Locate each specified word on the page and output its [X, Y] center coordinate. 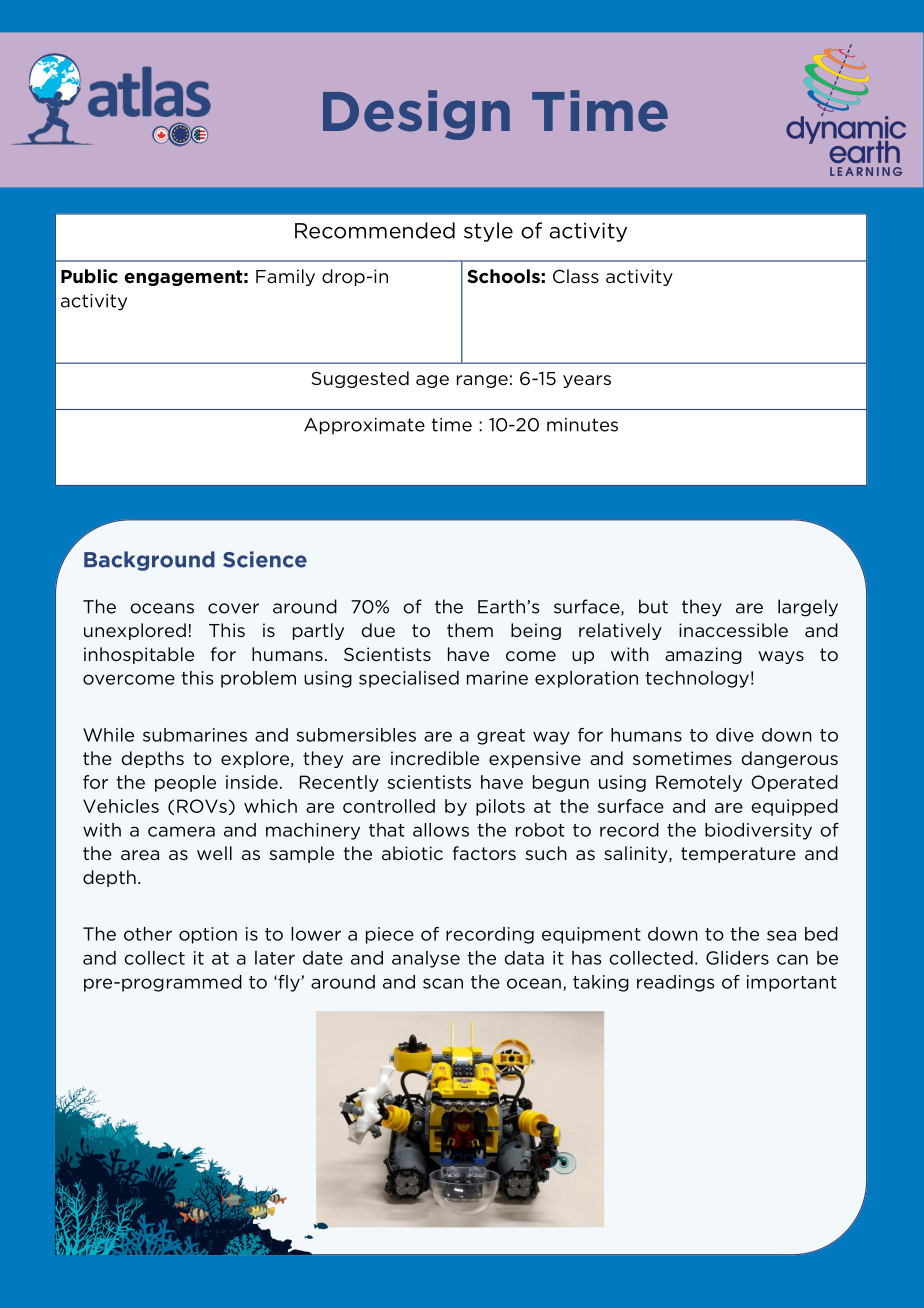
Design [416, 115]
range [482, 381]
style [488, 232]
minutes [582, 425]
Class [576, 276]
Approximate [364, 426]
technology [697, 679]
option [208, 935]
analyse [426, 959]
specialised [409, 679]
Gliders [737, 958]
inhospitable [139, 655]
